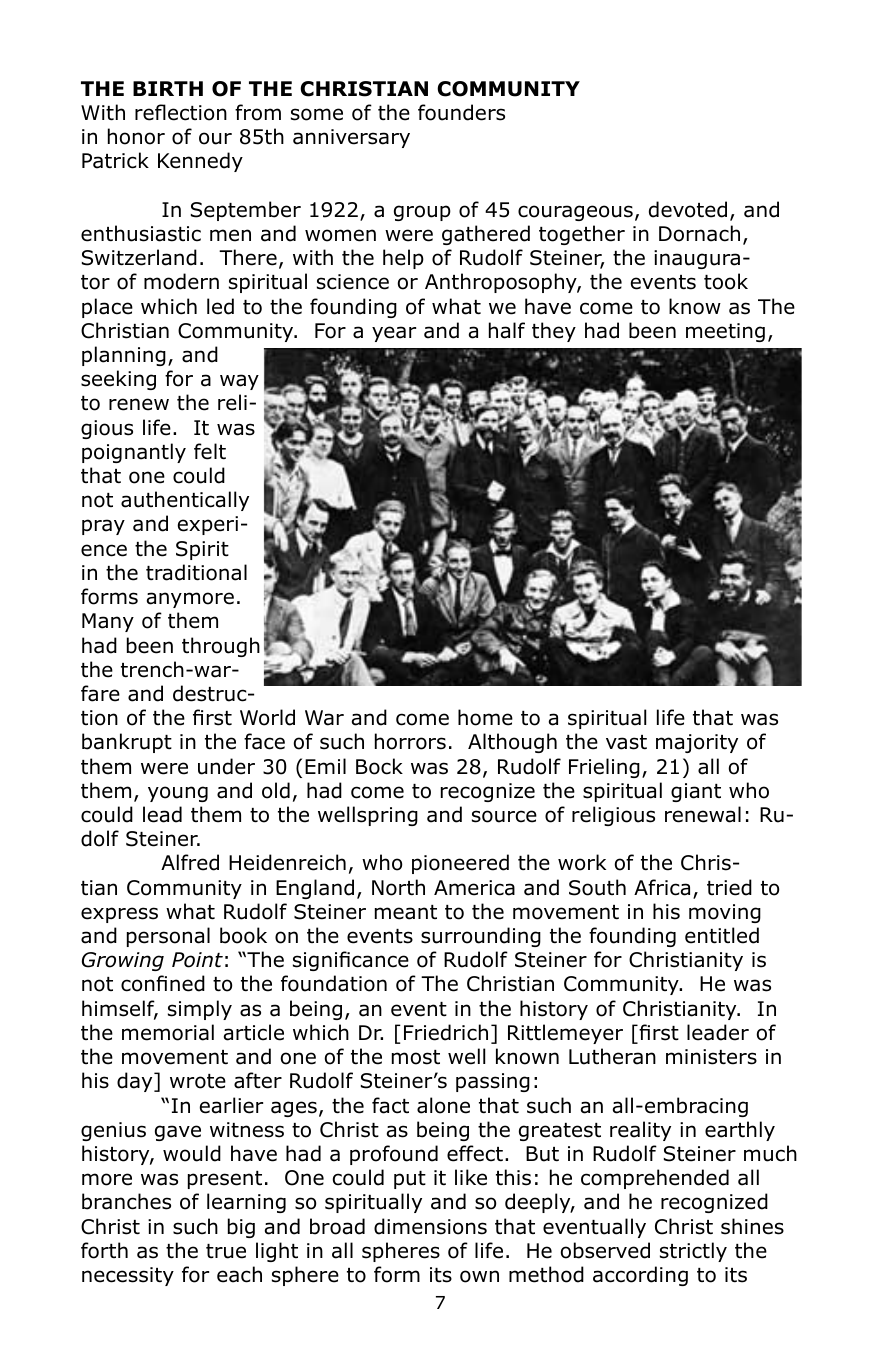 The height and width of the screenshot is (1372, 887). I want to click on through, so click(221, 647).
